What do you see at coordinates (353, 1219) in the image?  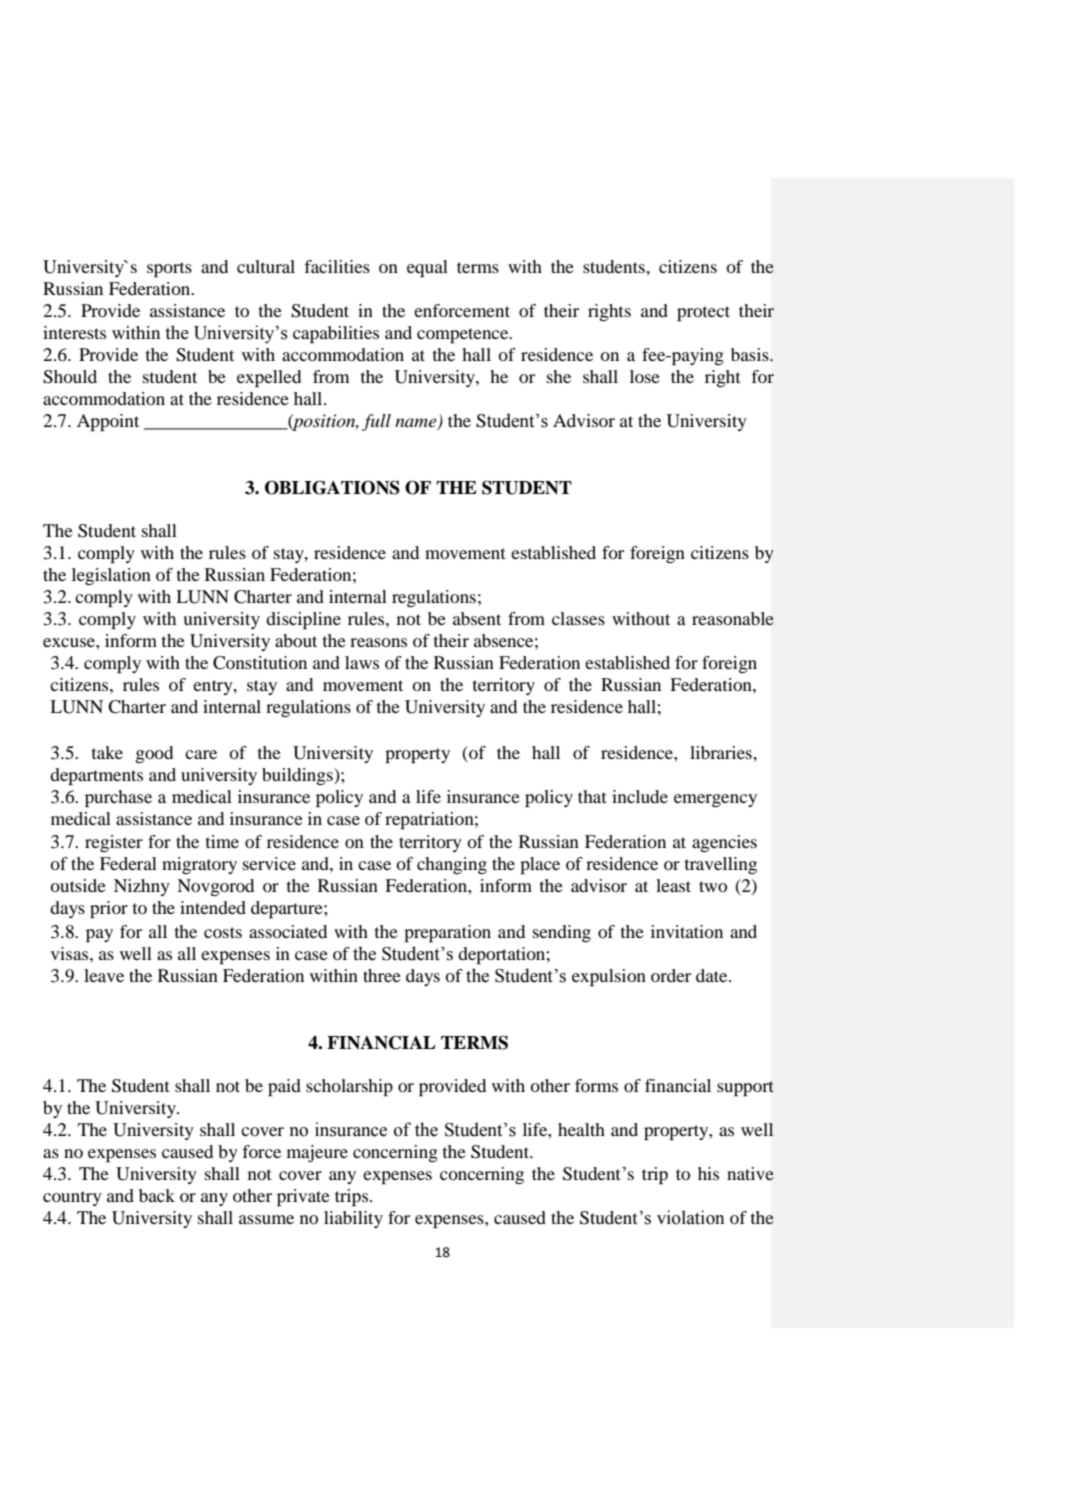 I see `liability` at bounding box center [353, 1219].
